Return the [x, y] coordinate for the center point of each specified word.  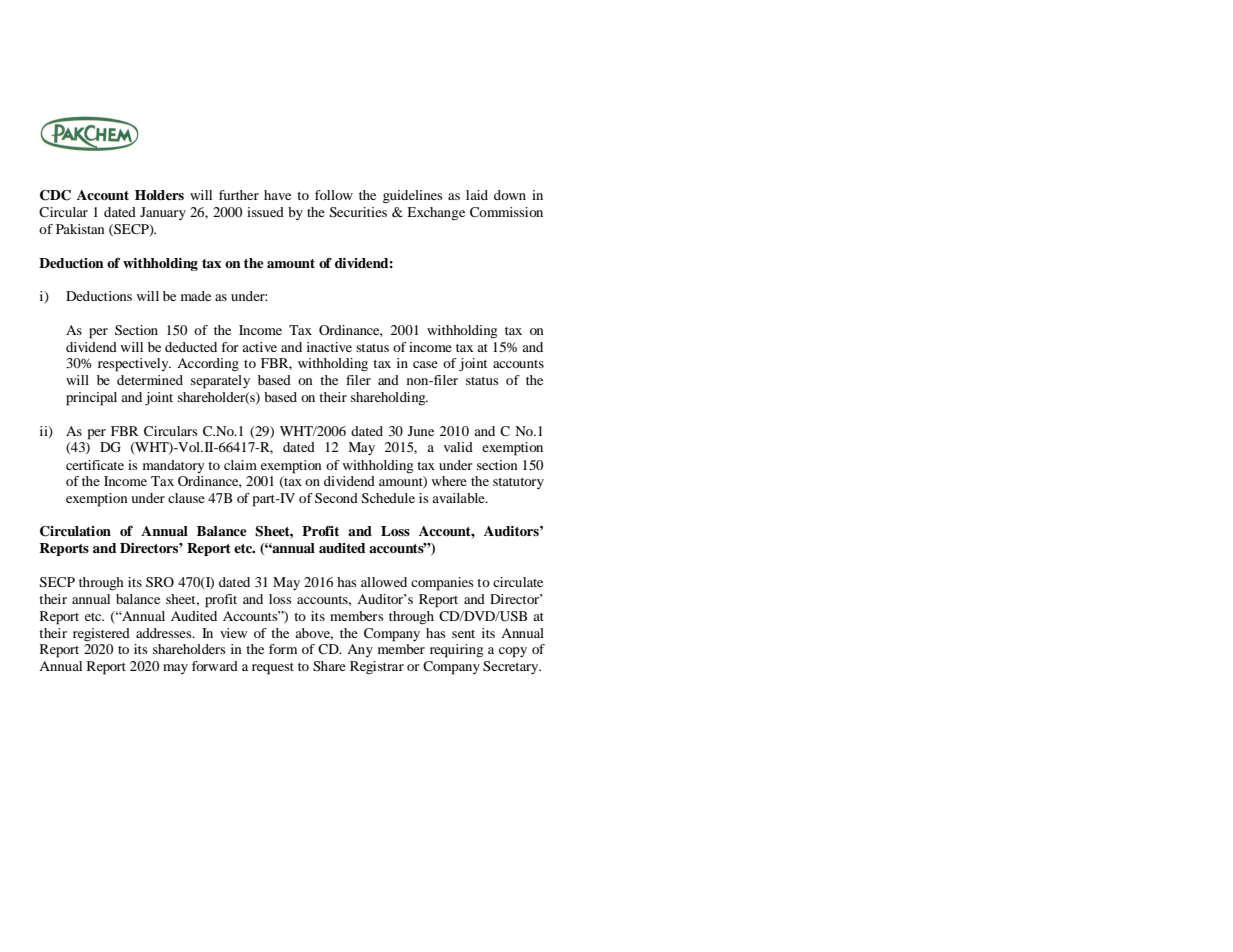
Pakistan [80, 229]
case [425, 364]
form [283, 649]
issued [265, 212]
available [459, 498]
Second [336, 498]
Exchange [436, 214]
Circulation [75, 531]
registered [101, 634]
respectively [134, 365]
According [208, 365]
